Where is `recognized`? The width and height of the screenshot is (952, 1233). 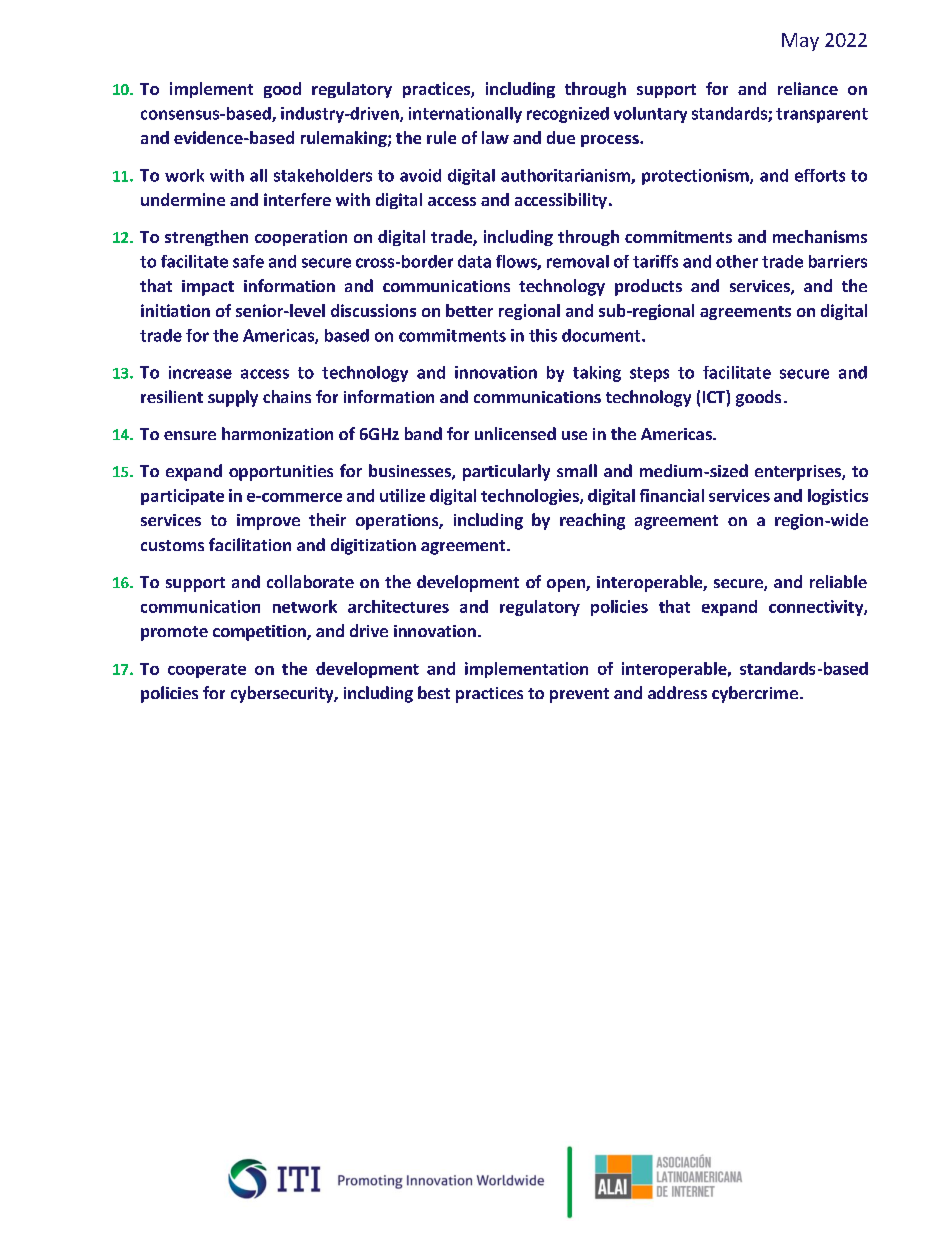 recognized is located at coordinates (568, 115).
